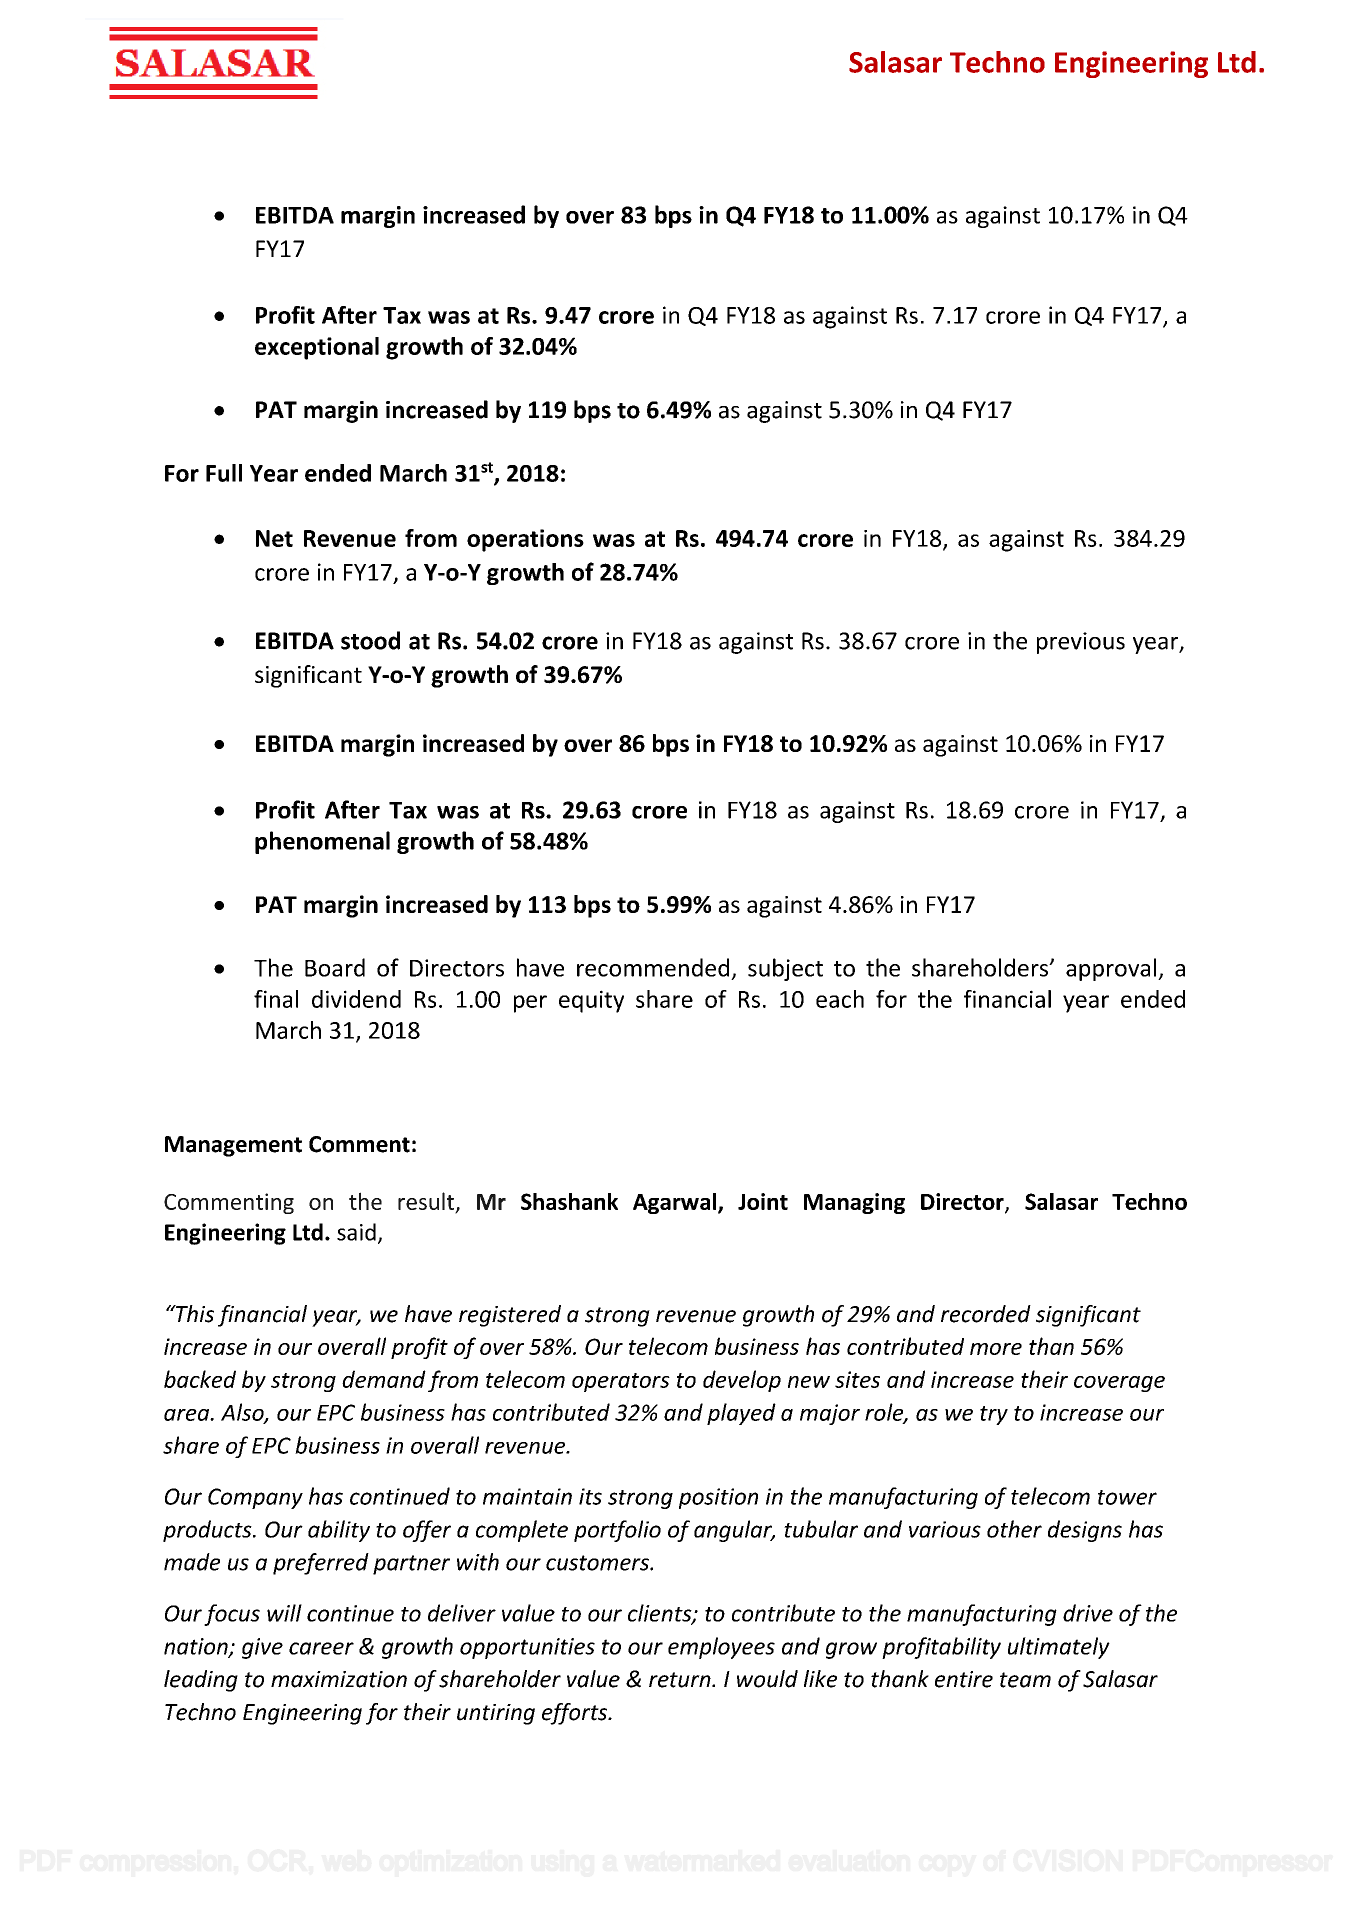 The image size is (1351, 1911). What do you see at coordinates (1081, 643) in the screenshot?
I see `previous` at bounding box center [1081, 643].
